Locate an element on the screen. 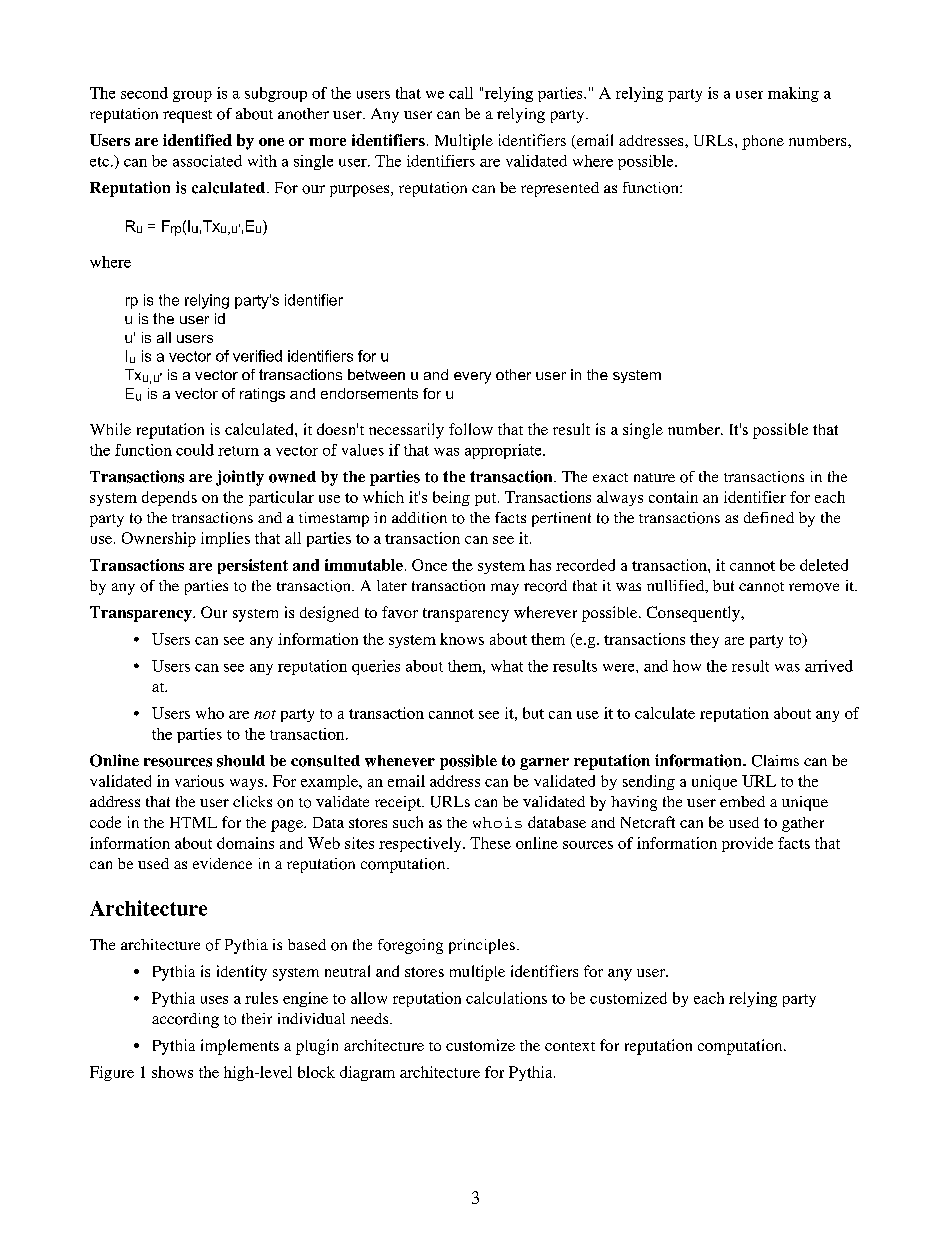 Image resolution: width=952 pixels, height=1233 pixels. call is located at coordinates (461, 93).
